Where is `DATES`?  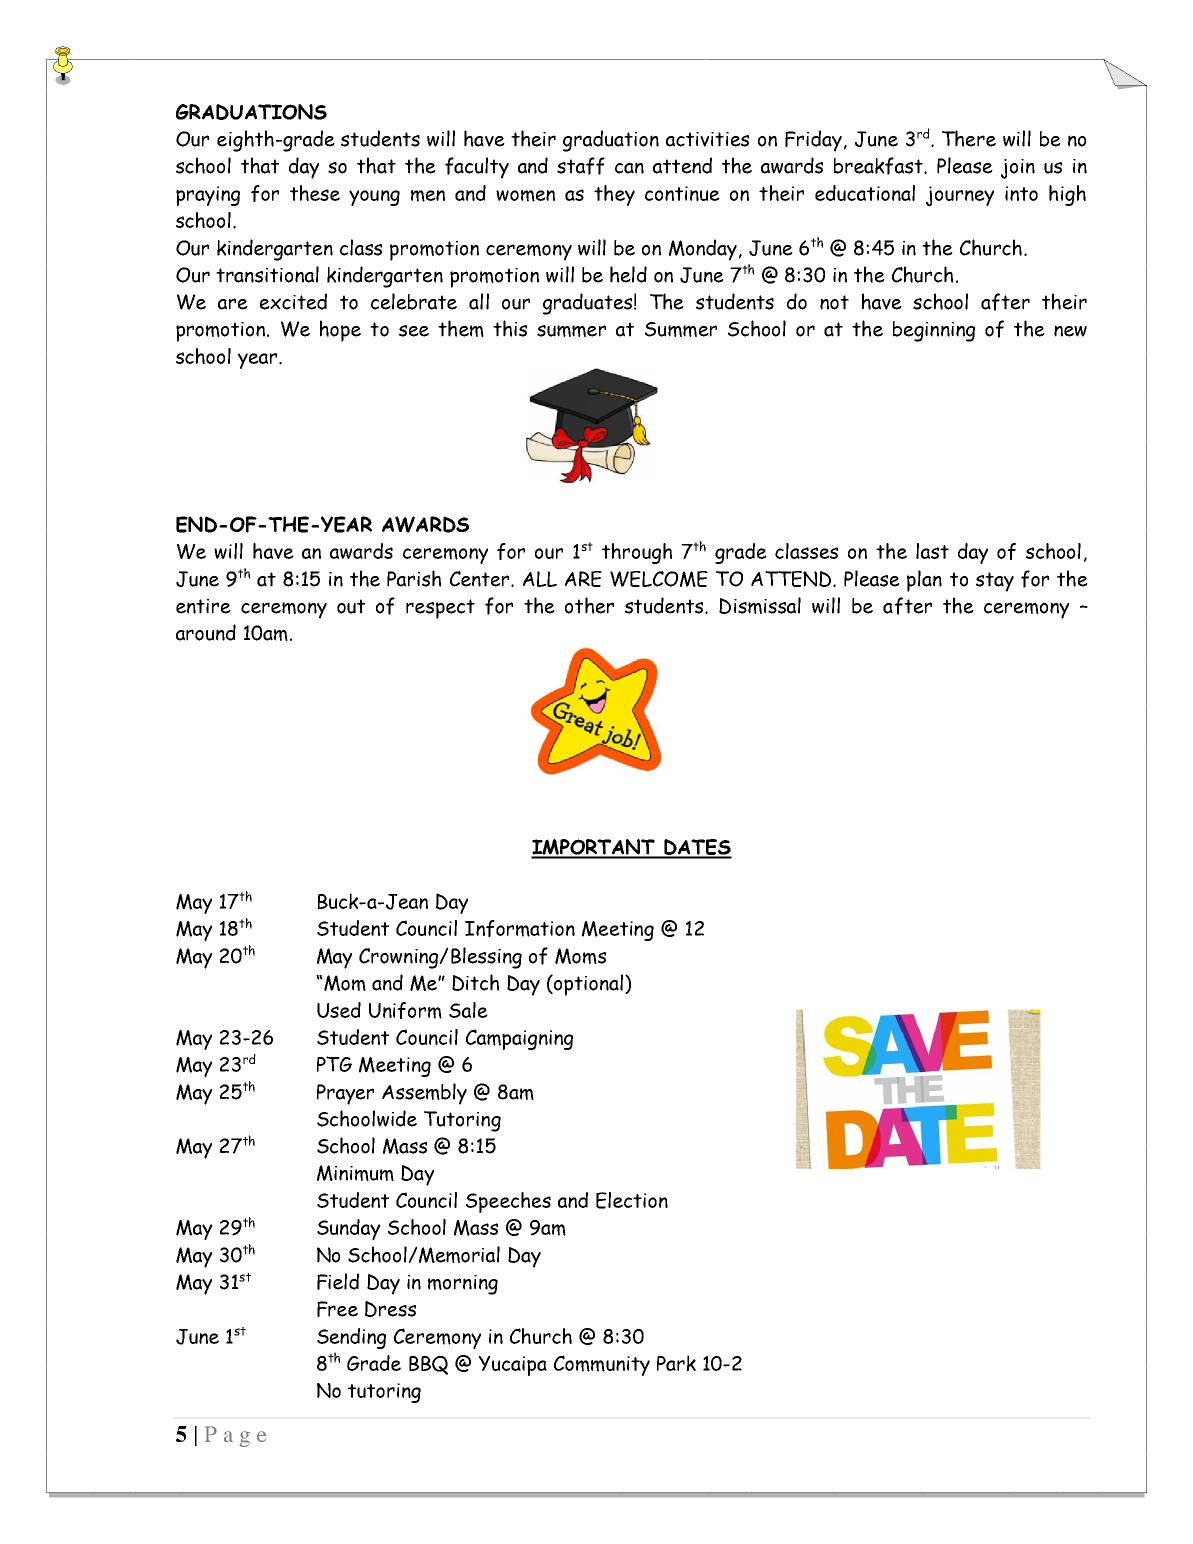
DATES is located at coordinates (697, 848).
